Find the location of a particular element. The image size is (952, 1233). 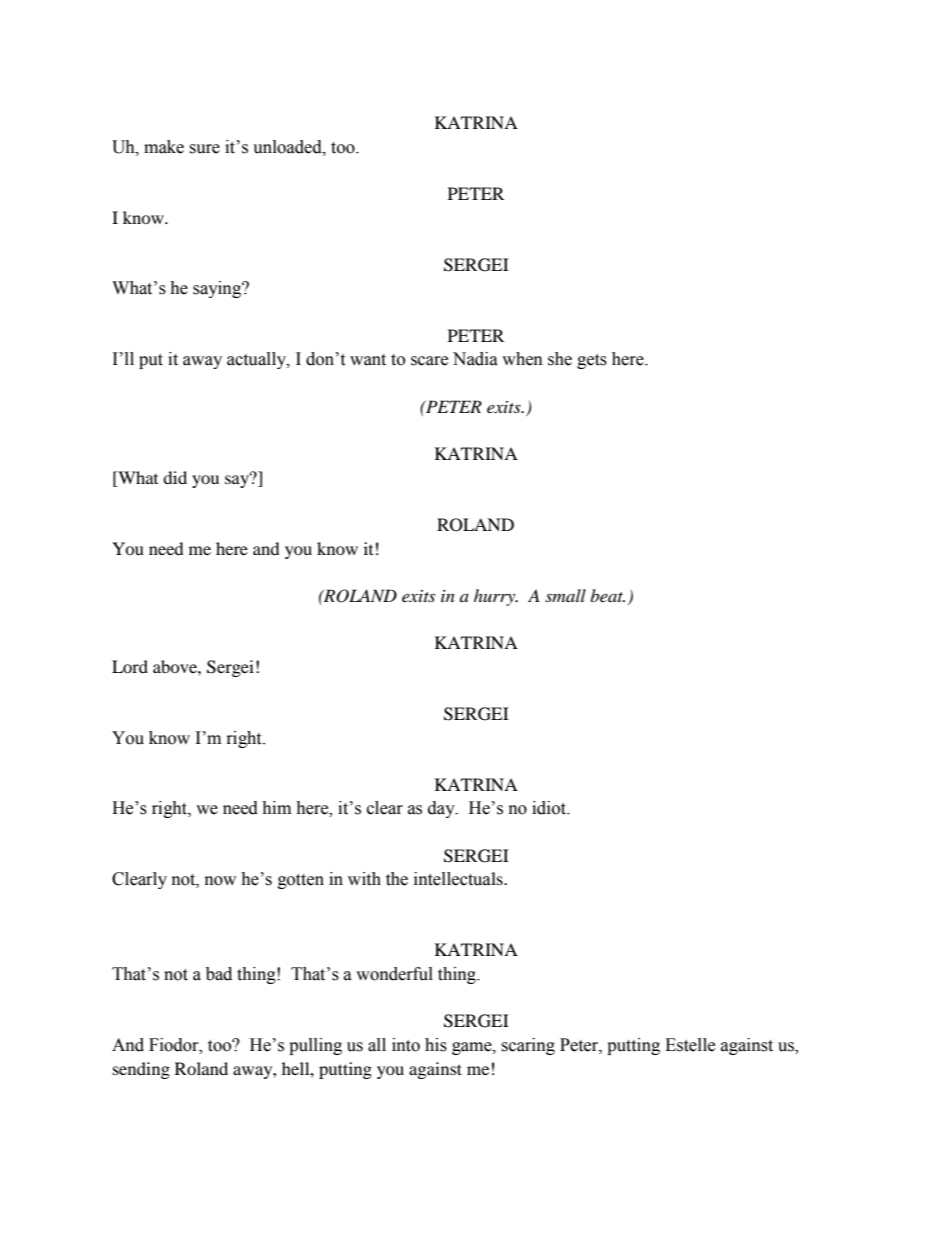

beat is located at coordinates (607, 595).
